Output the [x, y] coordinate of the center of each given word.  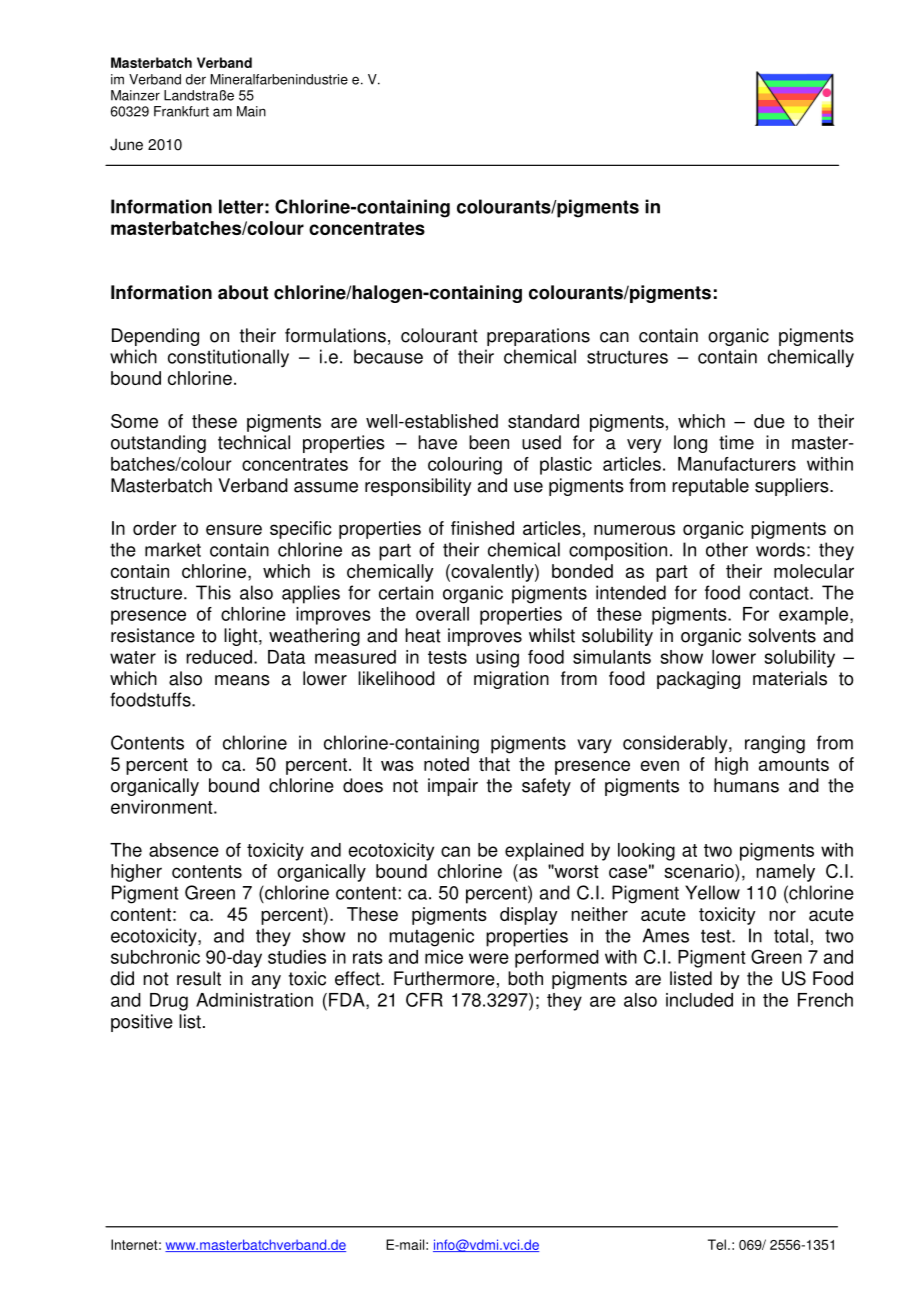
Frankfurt [181, 111]
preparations [538, 337]
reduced [219, 657]
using [497, 659]
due [769, 421]
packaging [698, 680]
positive [142, 1023]
